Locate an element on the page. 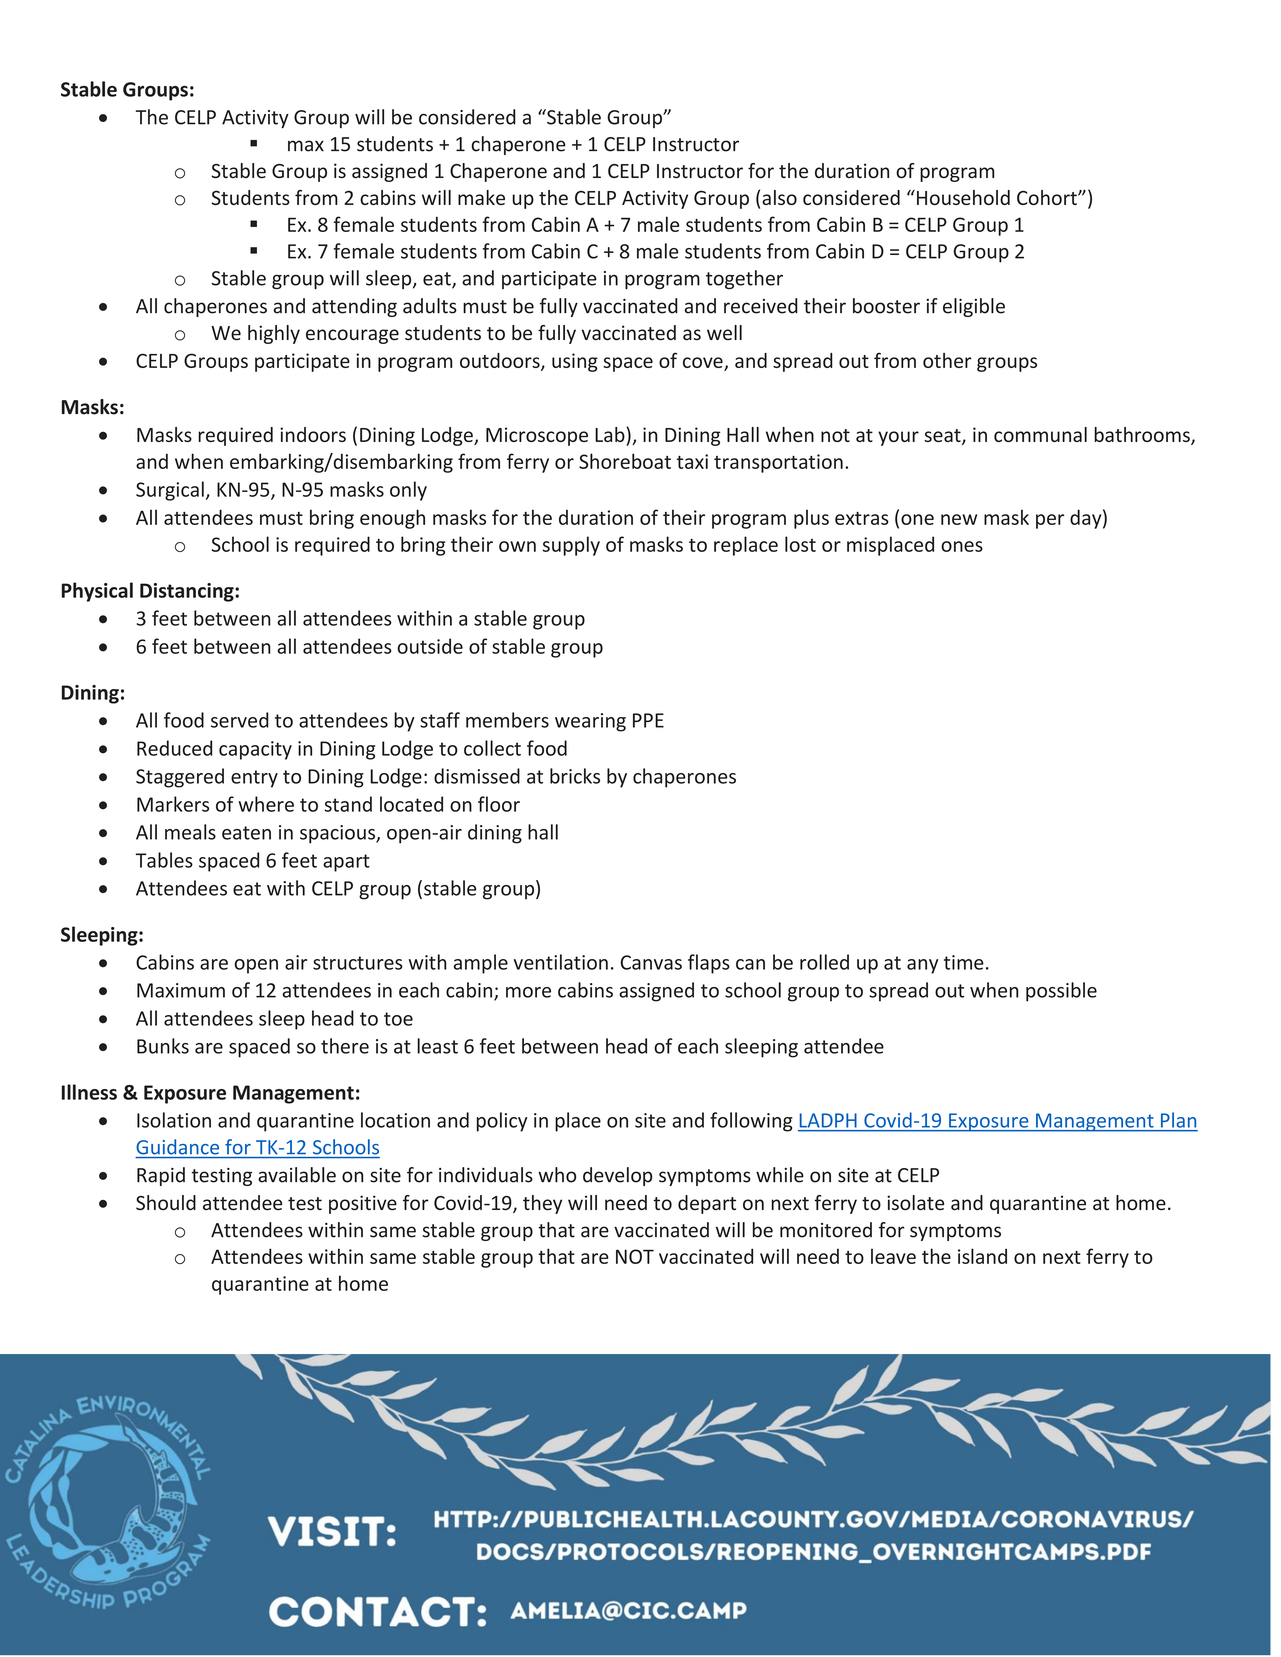  they is located at coordinates (542, 1204).
